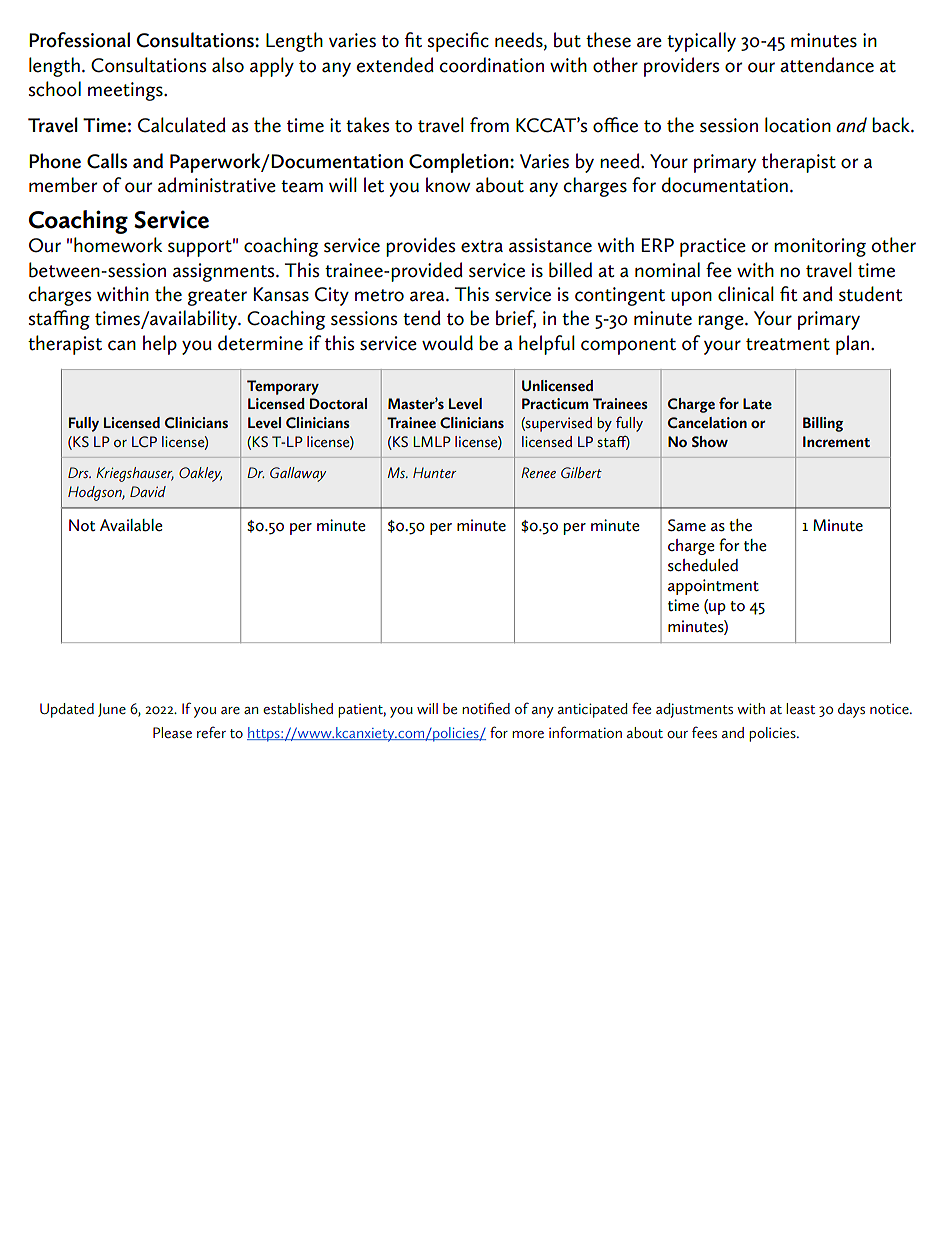  What do you see at coordinates (228, 65) in the image?
I see `also` at bounding box center [228, 65].
